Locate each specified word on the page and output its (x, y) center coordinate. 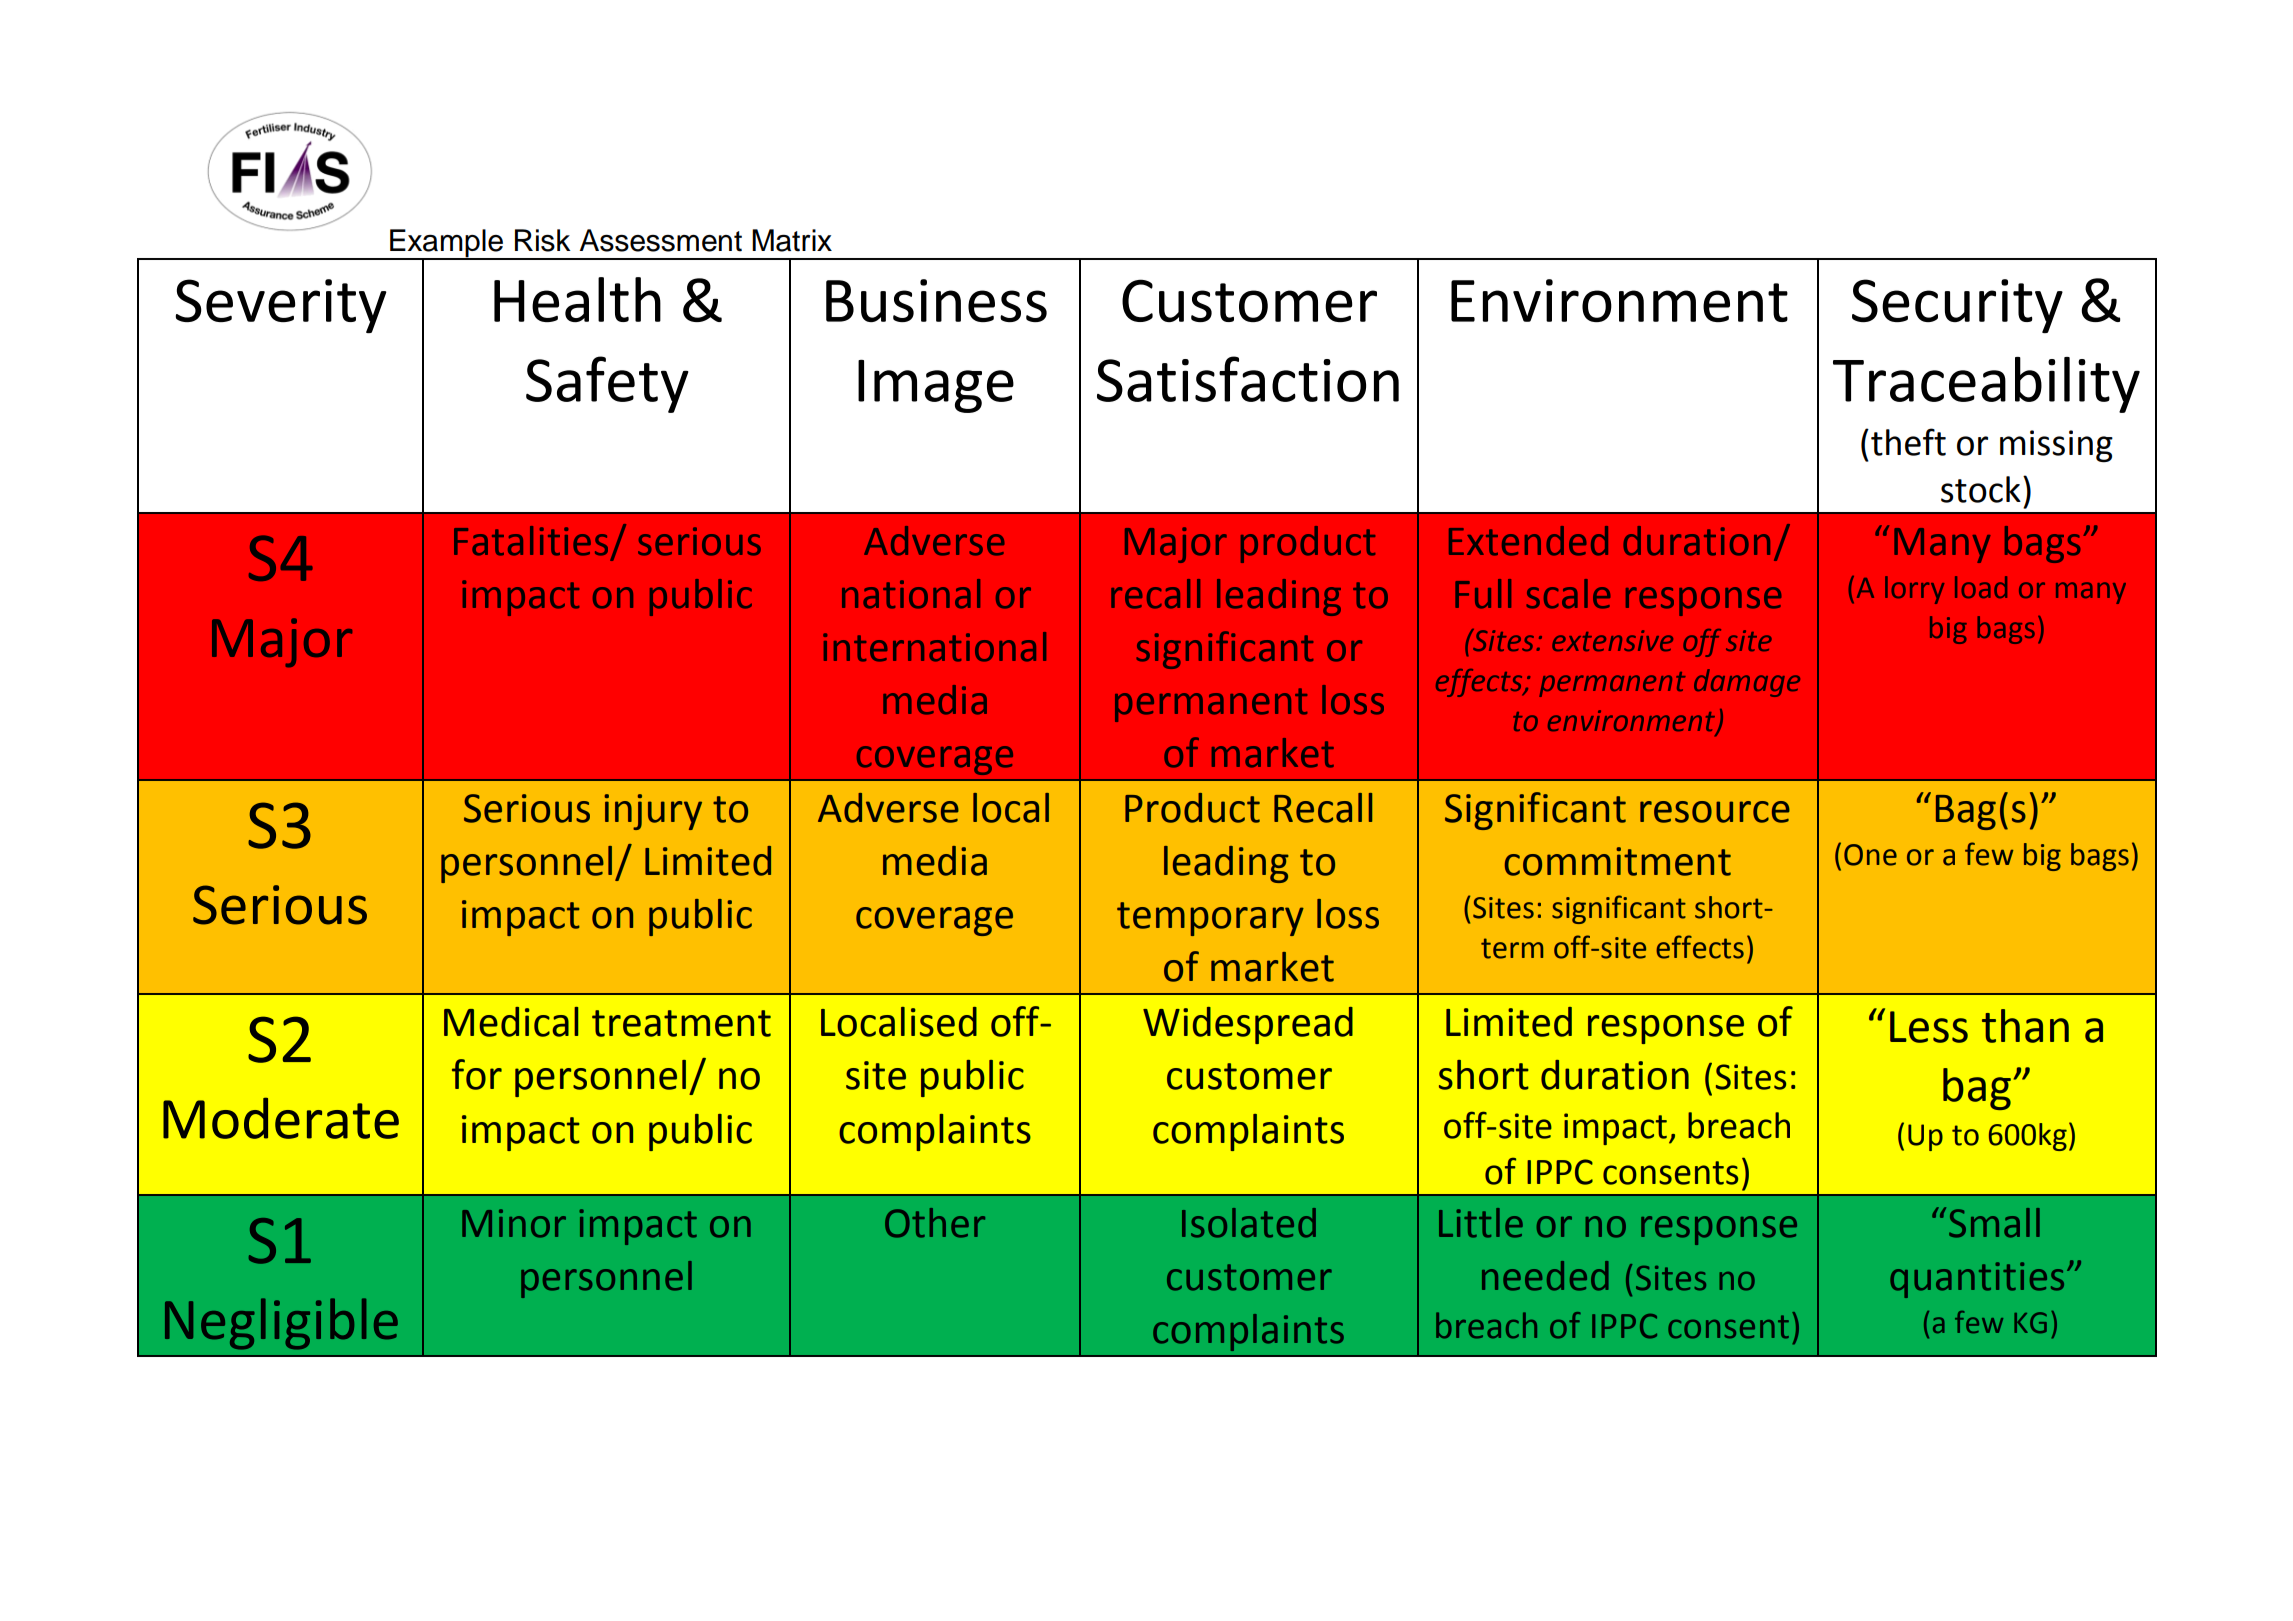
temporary (1210, 919)
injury (653, 812)
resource (1715, 812)
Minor (514, 1223)
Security (1957, 306)
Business (936, 300)
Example (446, 244)
